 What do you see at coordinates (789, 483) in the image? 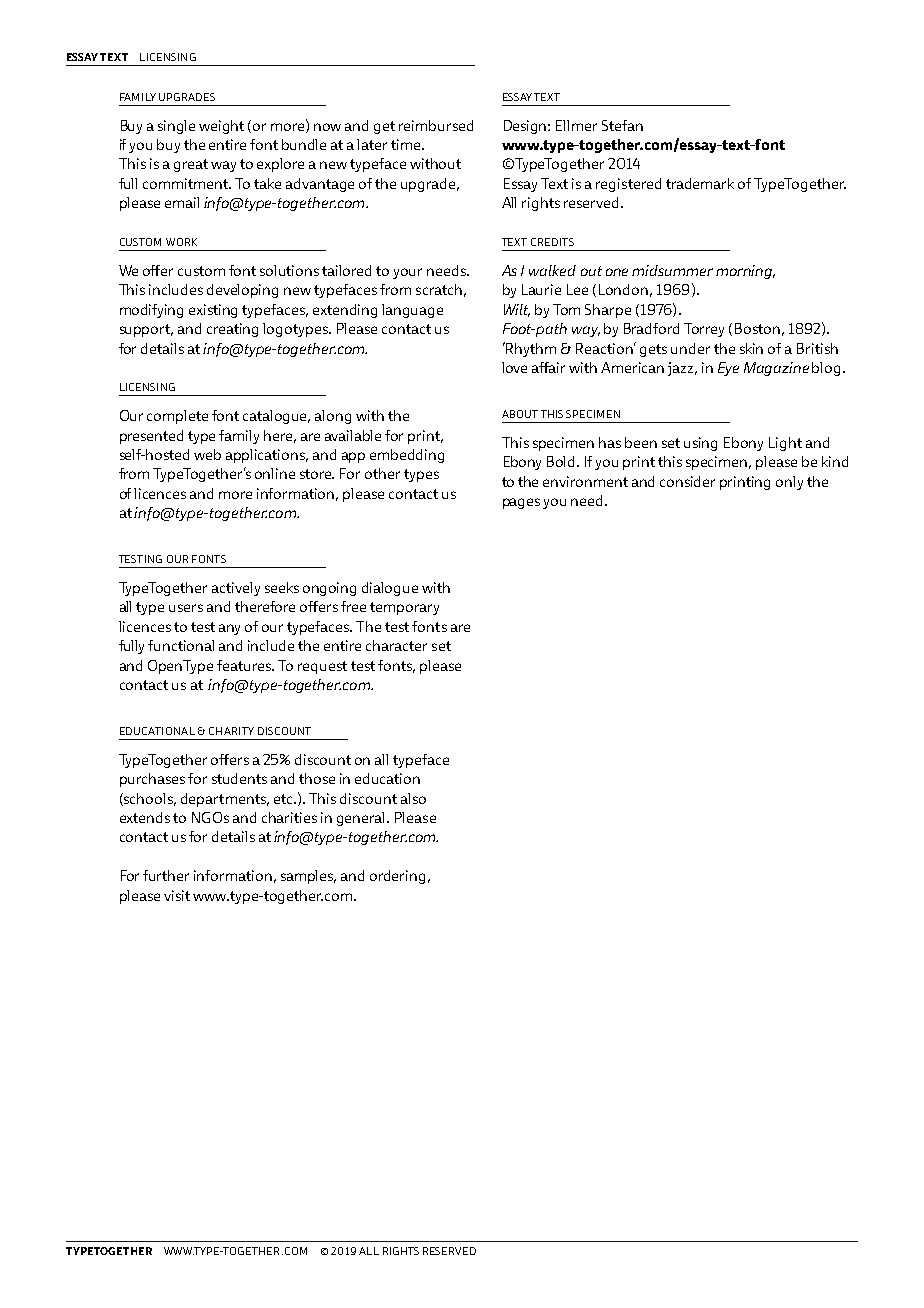
I see `only` at bounding box center [789, 483].
